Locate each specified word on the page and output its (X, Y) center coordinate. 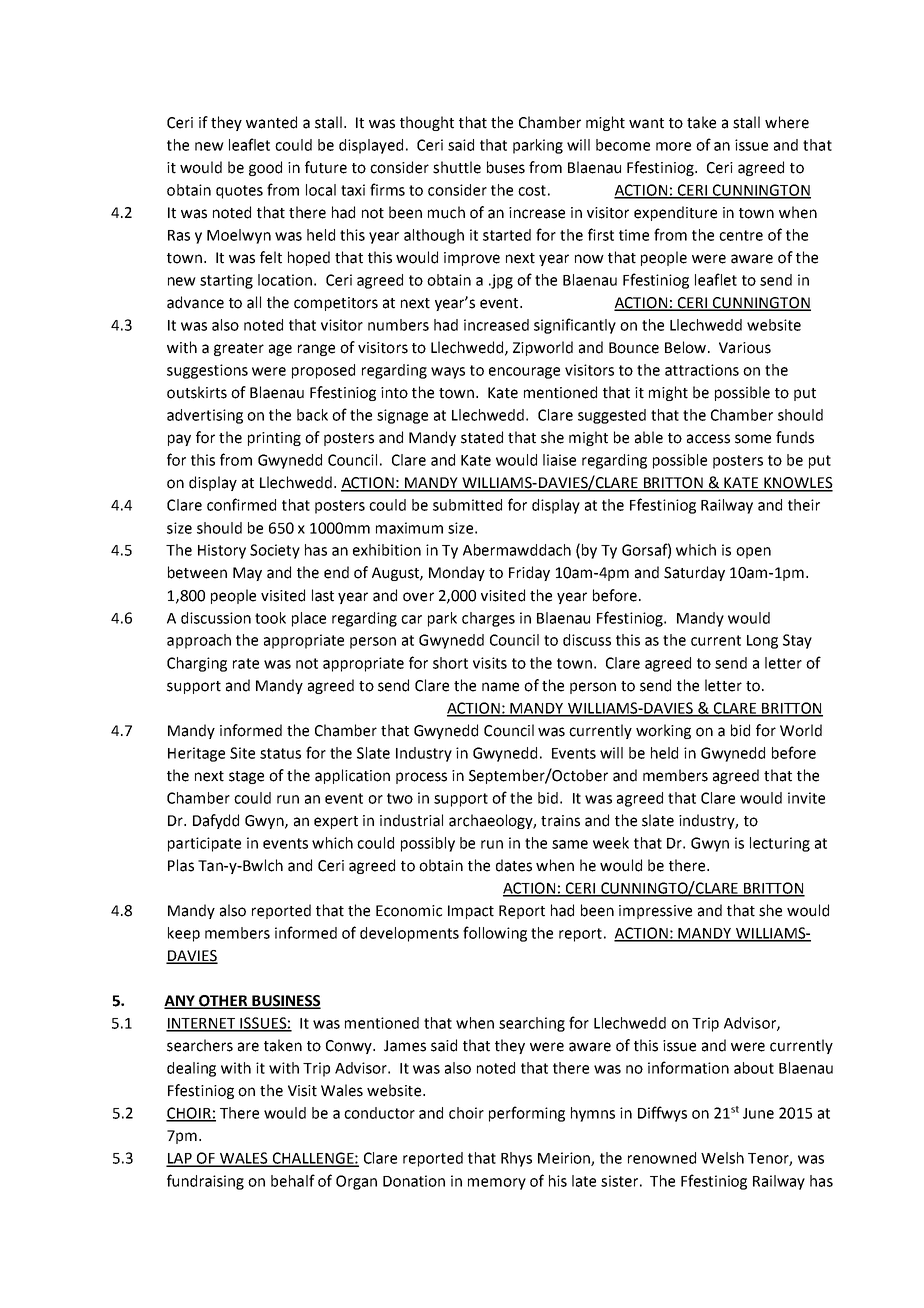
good (265, 168)
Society (275, 551)
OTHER (223, 1002)
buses (506, 167)
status (280, 753)
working (663, 731)
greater (239, 349)
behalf (293, 1180)
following (495, 934)
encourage (524, 373)
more (673, 146)
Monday (457, 573)
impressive (655, 912)
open (753, 553)
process (421, 778)
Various (745, 348)
